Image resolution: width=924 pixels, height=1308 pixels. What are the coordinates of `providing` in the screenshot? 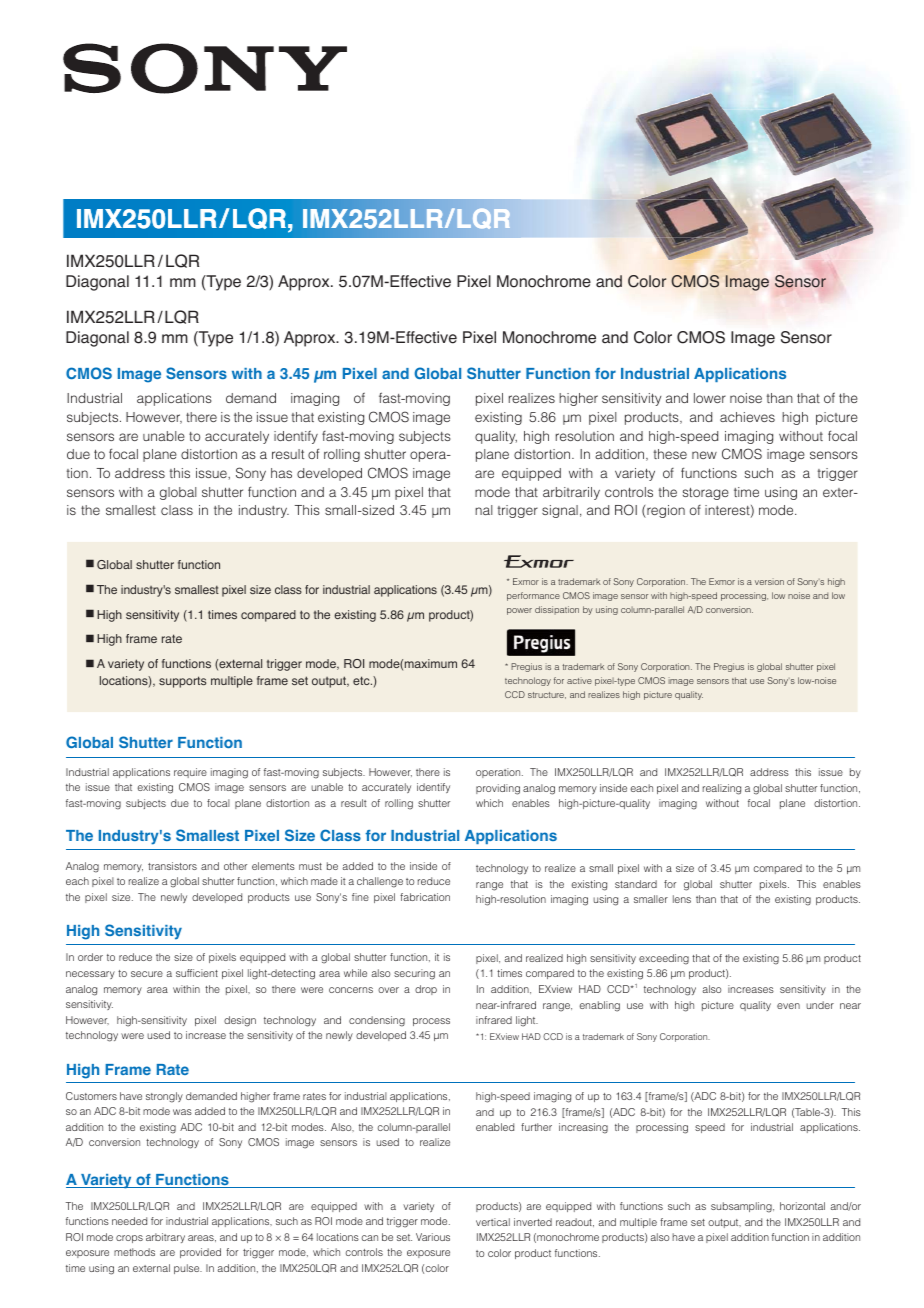 It's located at (498, 789).
